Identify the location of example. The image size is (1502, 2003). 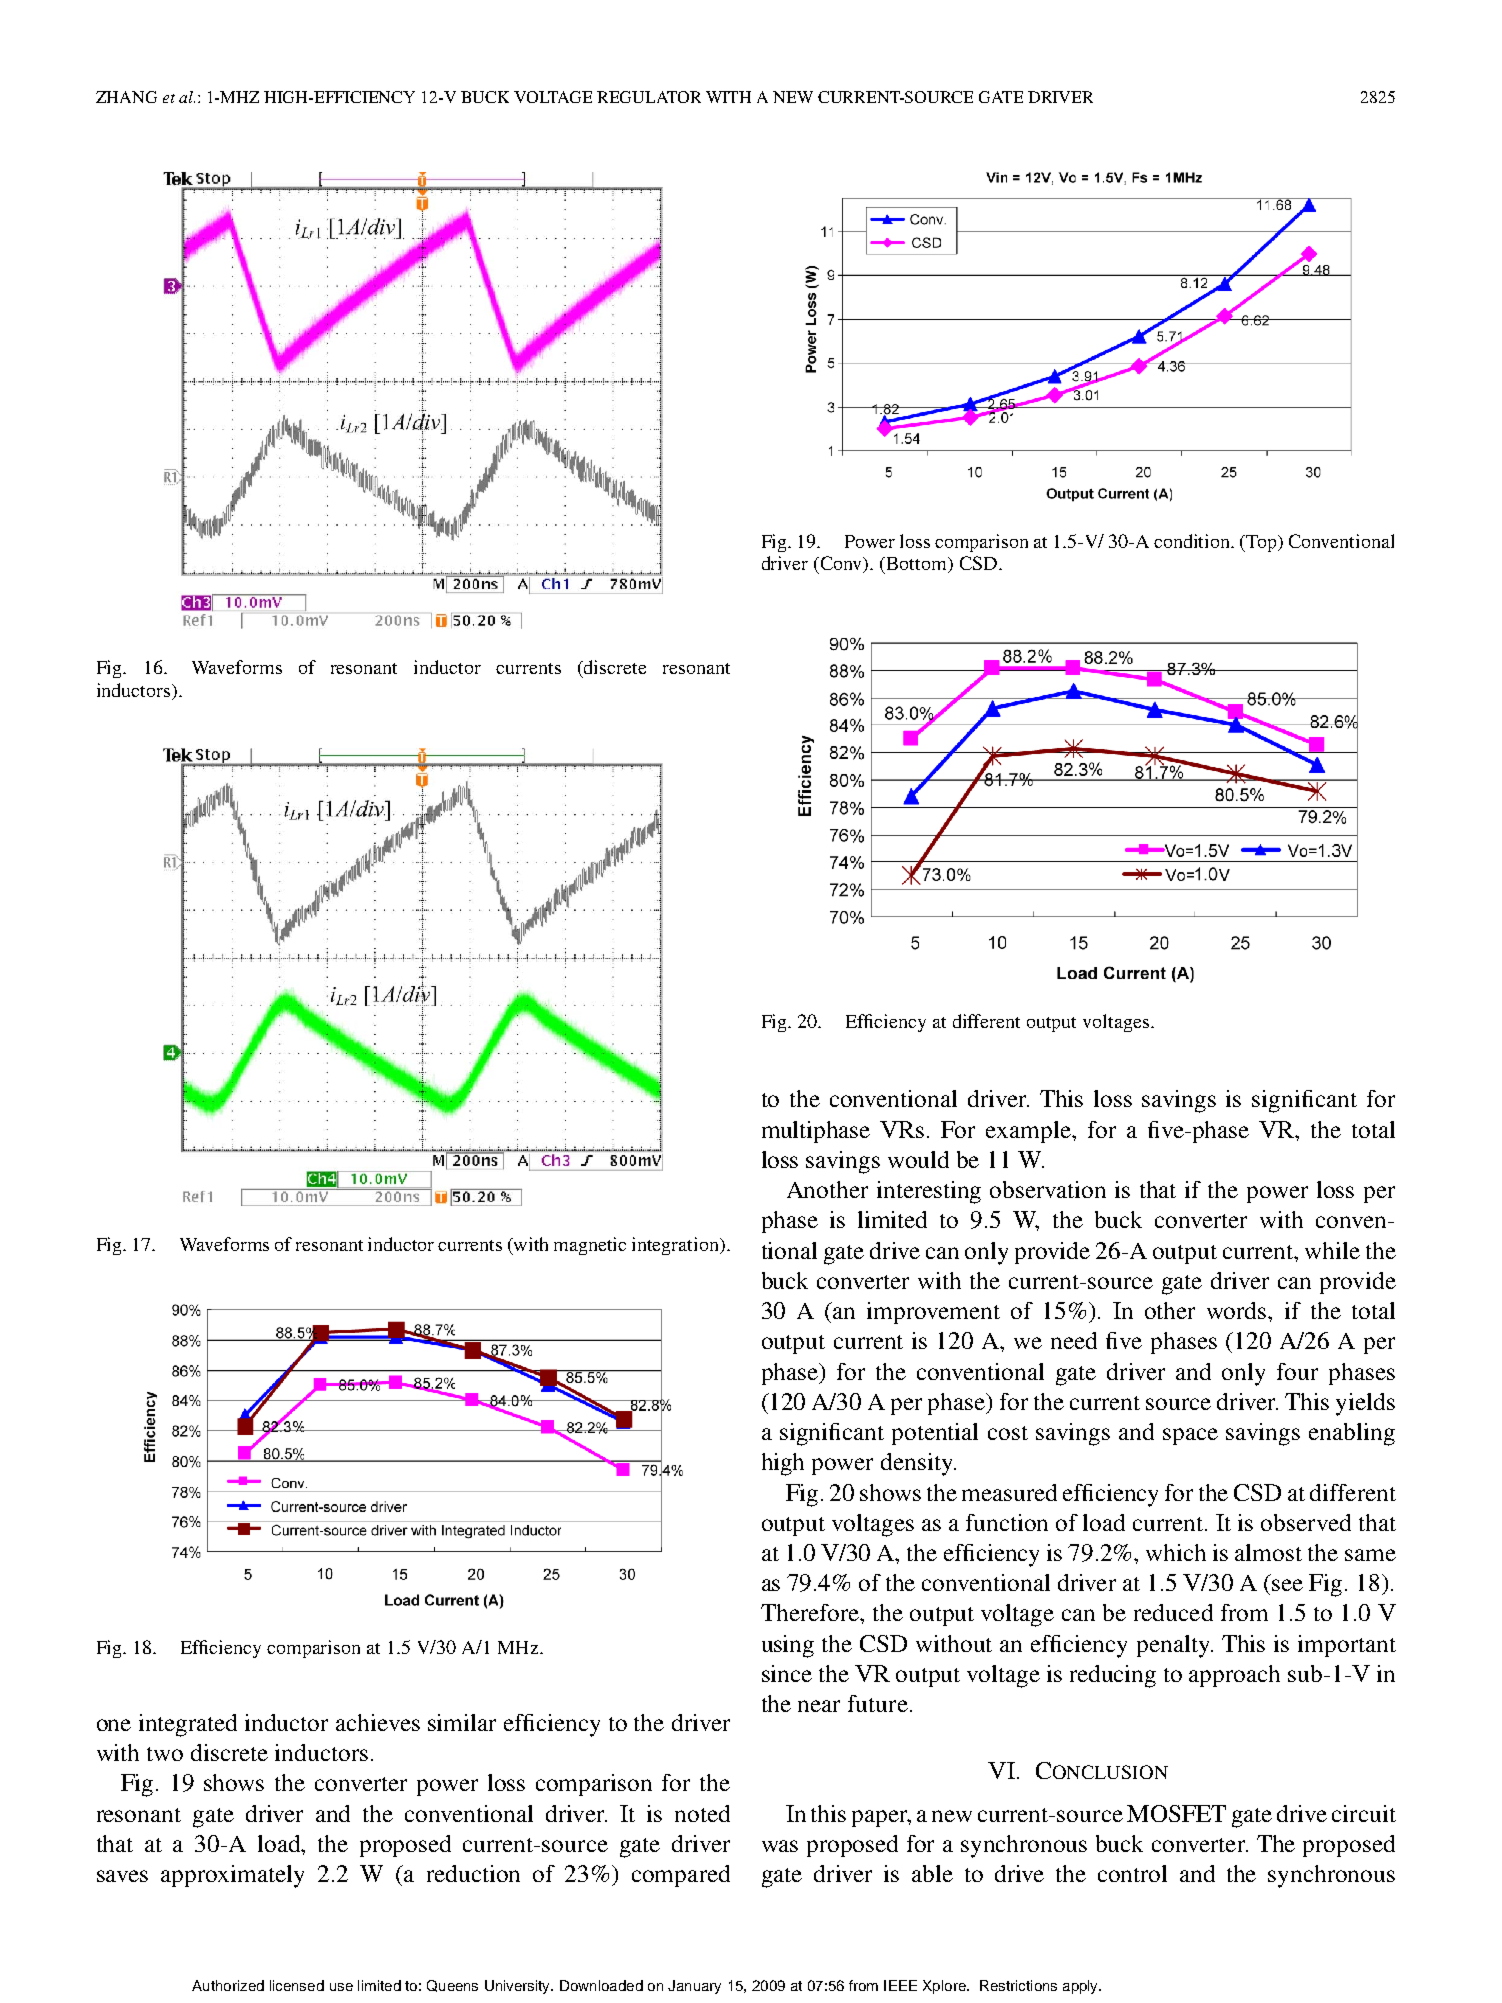
(1029, 1132).
